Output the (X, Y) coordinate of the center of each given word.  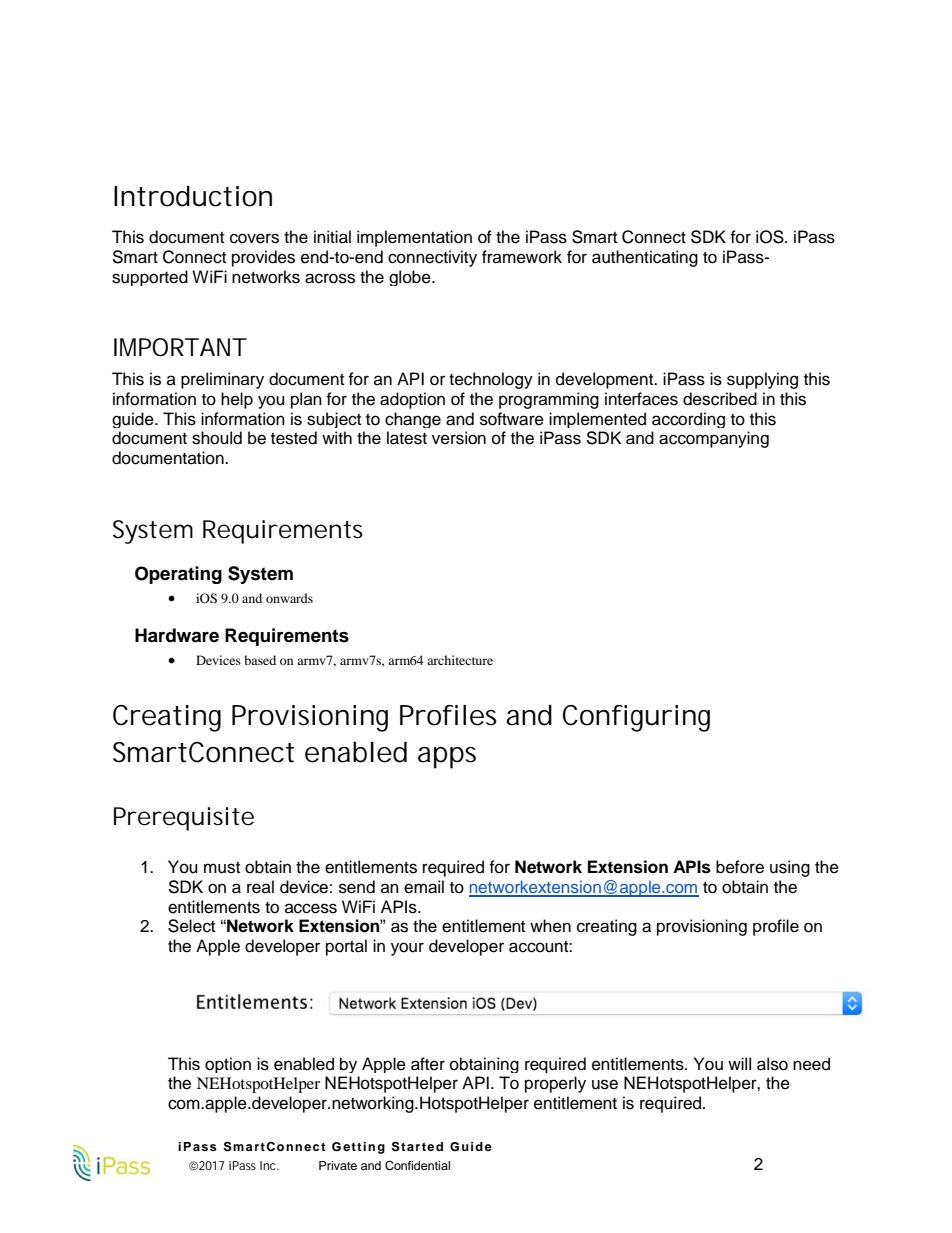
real (260, 887)
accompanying (714, 439)
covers (254, 238)
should (217, 438)
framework (522, 257)
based (260, 660)
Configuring (636, 718)
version (459, 438)
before (740, 867)
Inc (269, 1165)
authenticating (645, 258)
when (550, 926)
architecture (460, 660)
